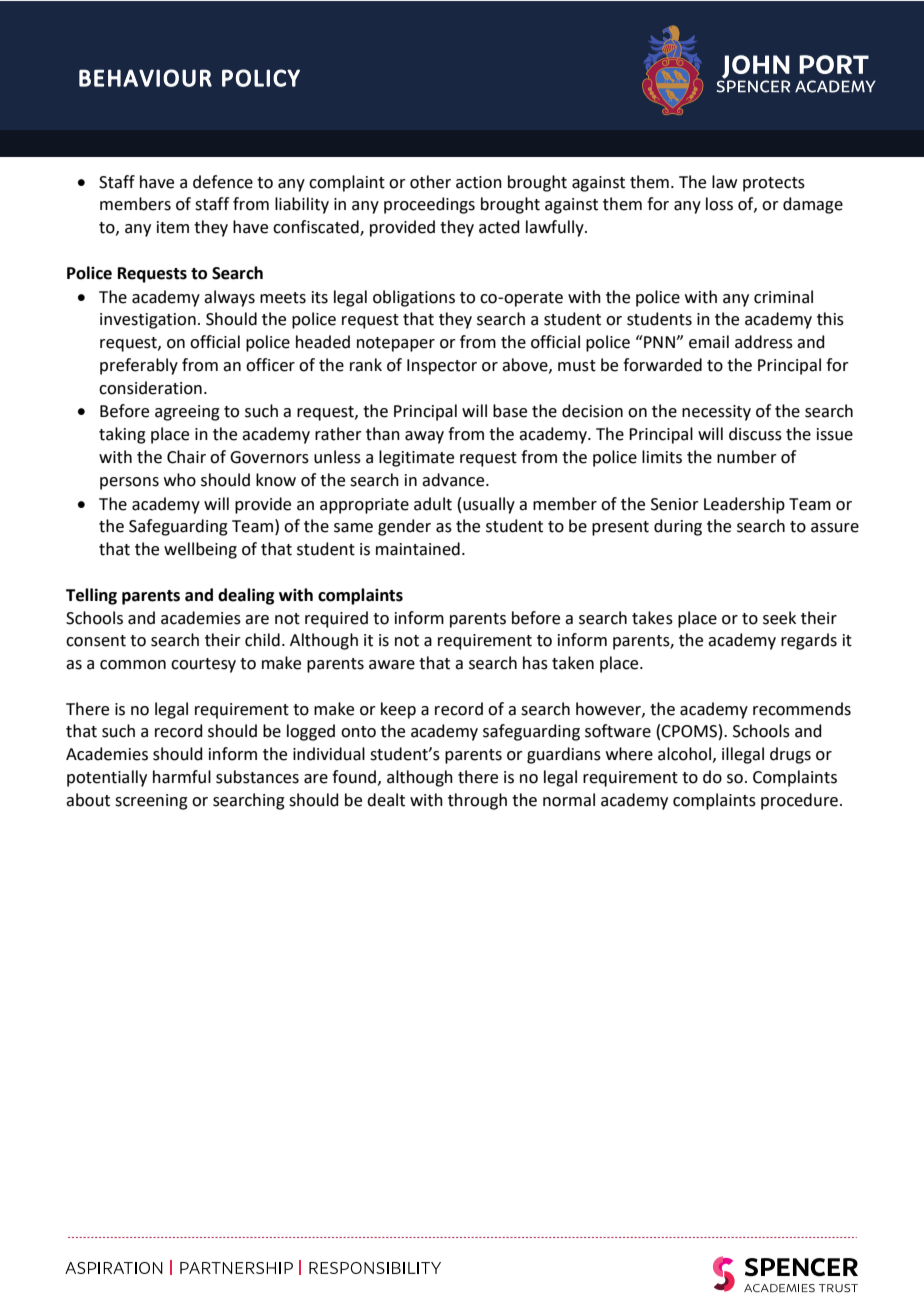 This screenshot has width=924, height=1309. What do you see at coordinates (180, 480) in the screenshot?
I see `who` at bounding box center [180, 480].
